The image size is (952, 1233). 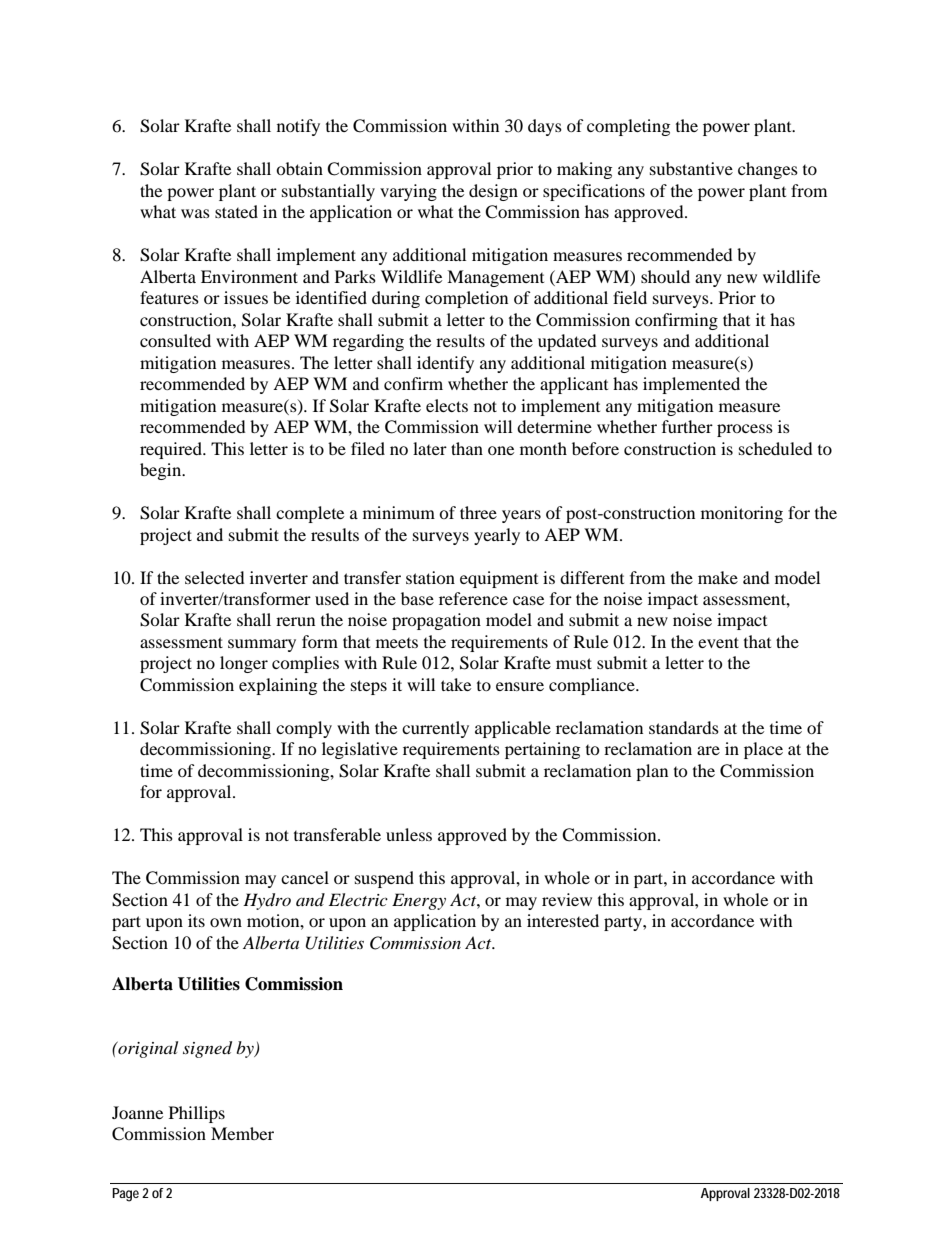 What do you see at coordinates (478, 512) in the document?
I see `three` at bounding box center [478, 512].
